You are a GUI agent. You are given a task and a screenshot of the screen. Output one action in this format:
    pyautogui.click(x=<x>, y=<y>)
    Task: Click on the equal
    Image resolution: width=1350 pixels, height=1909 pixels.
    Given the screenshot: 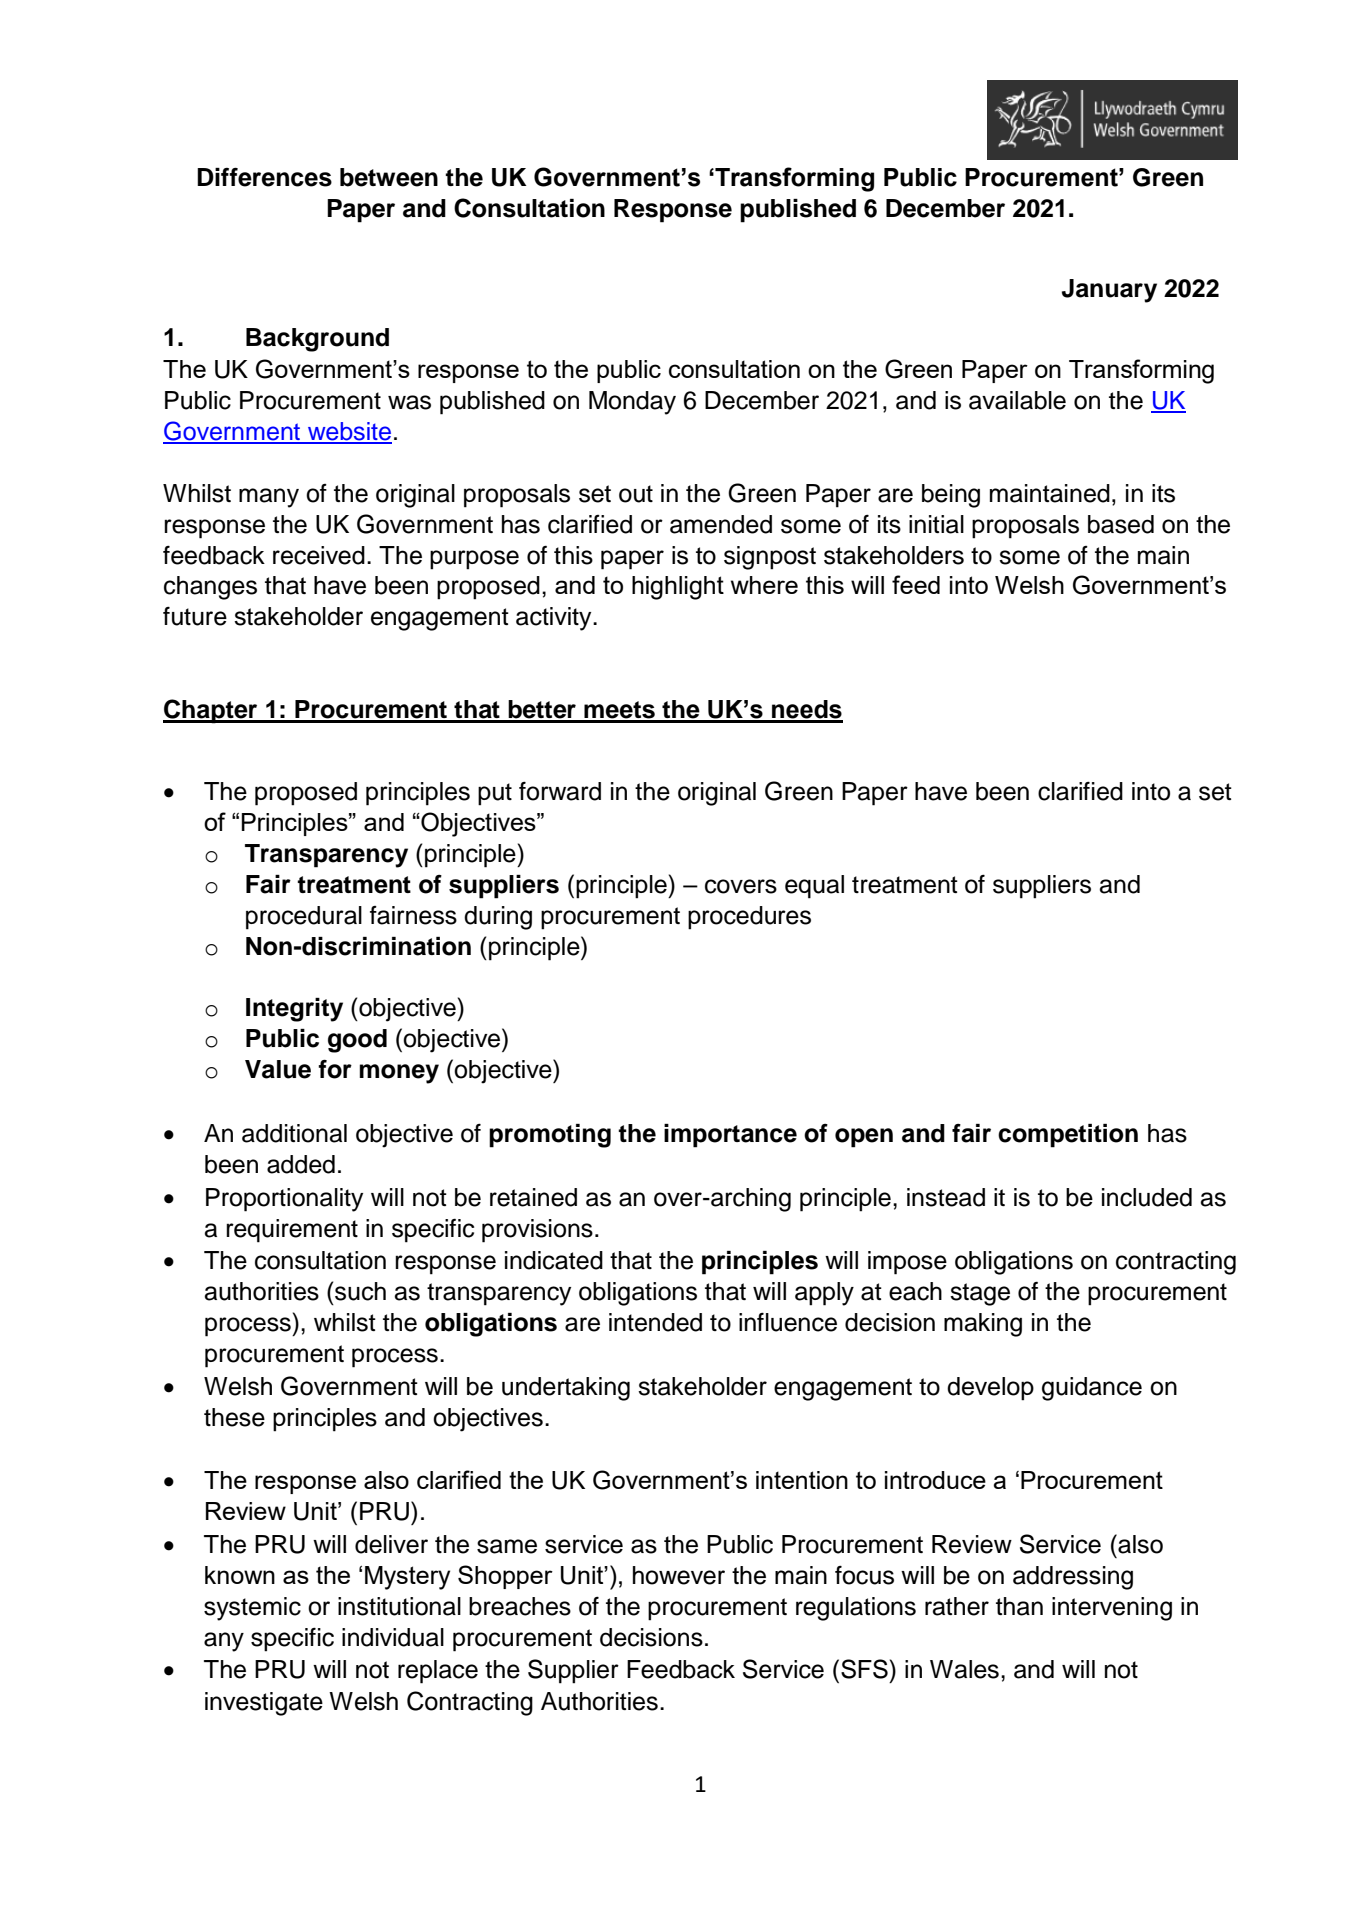 What is the action you would take?
    pyautogui.click(x=814, y=887)
